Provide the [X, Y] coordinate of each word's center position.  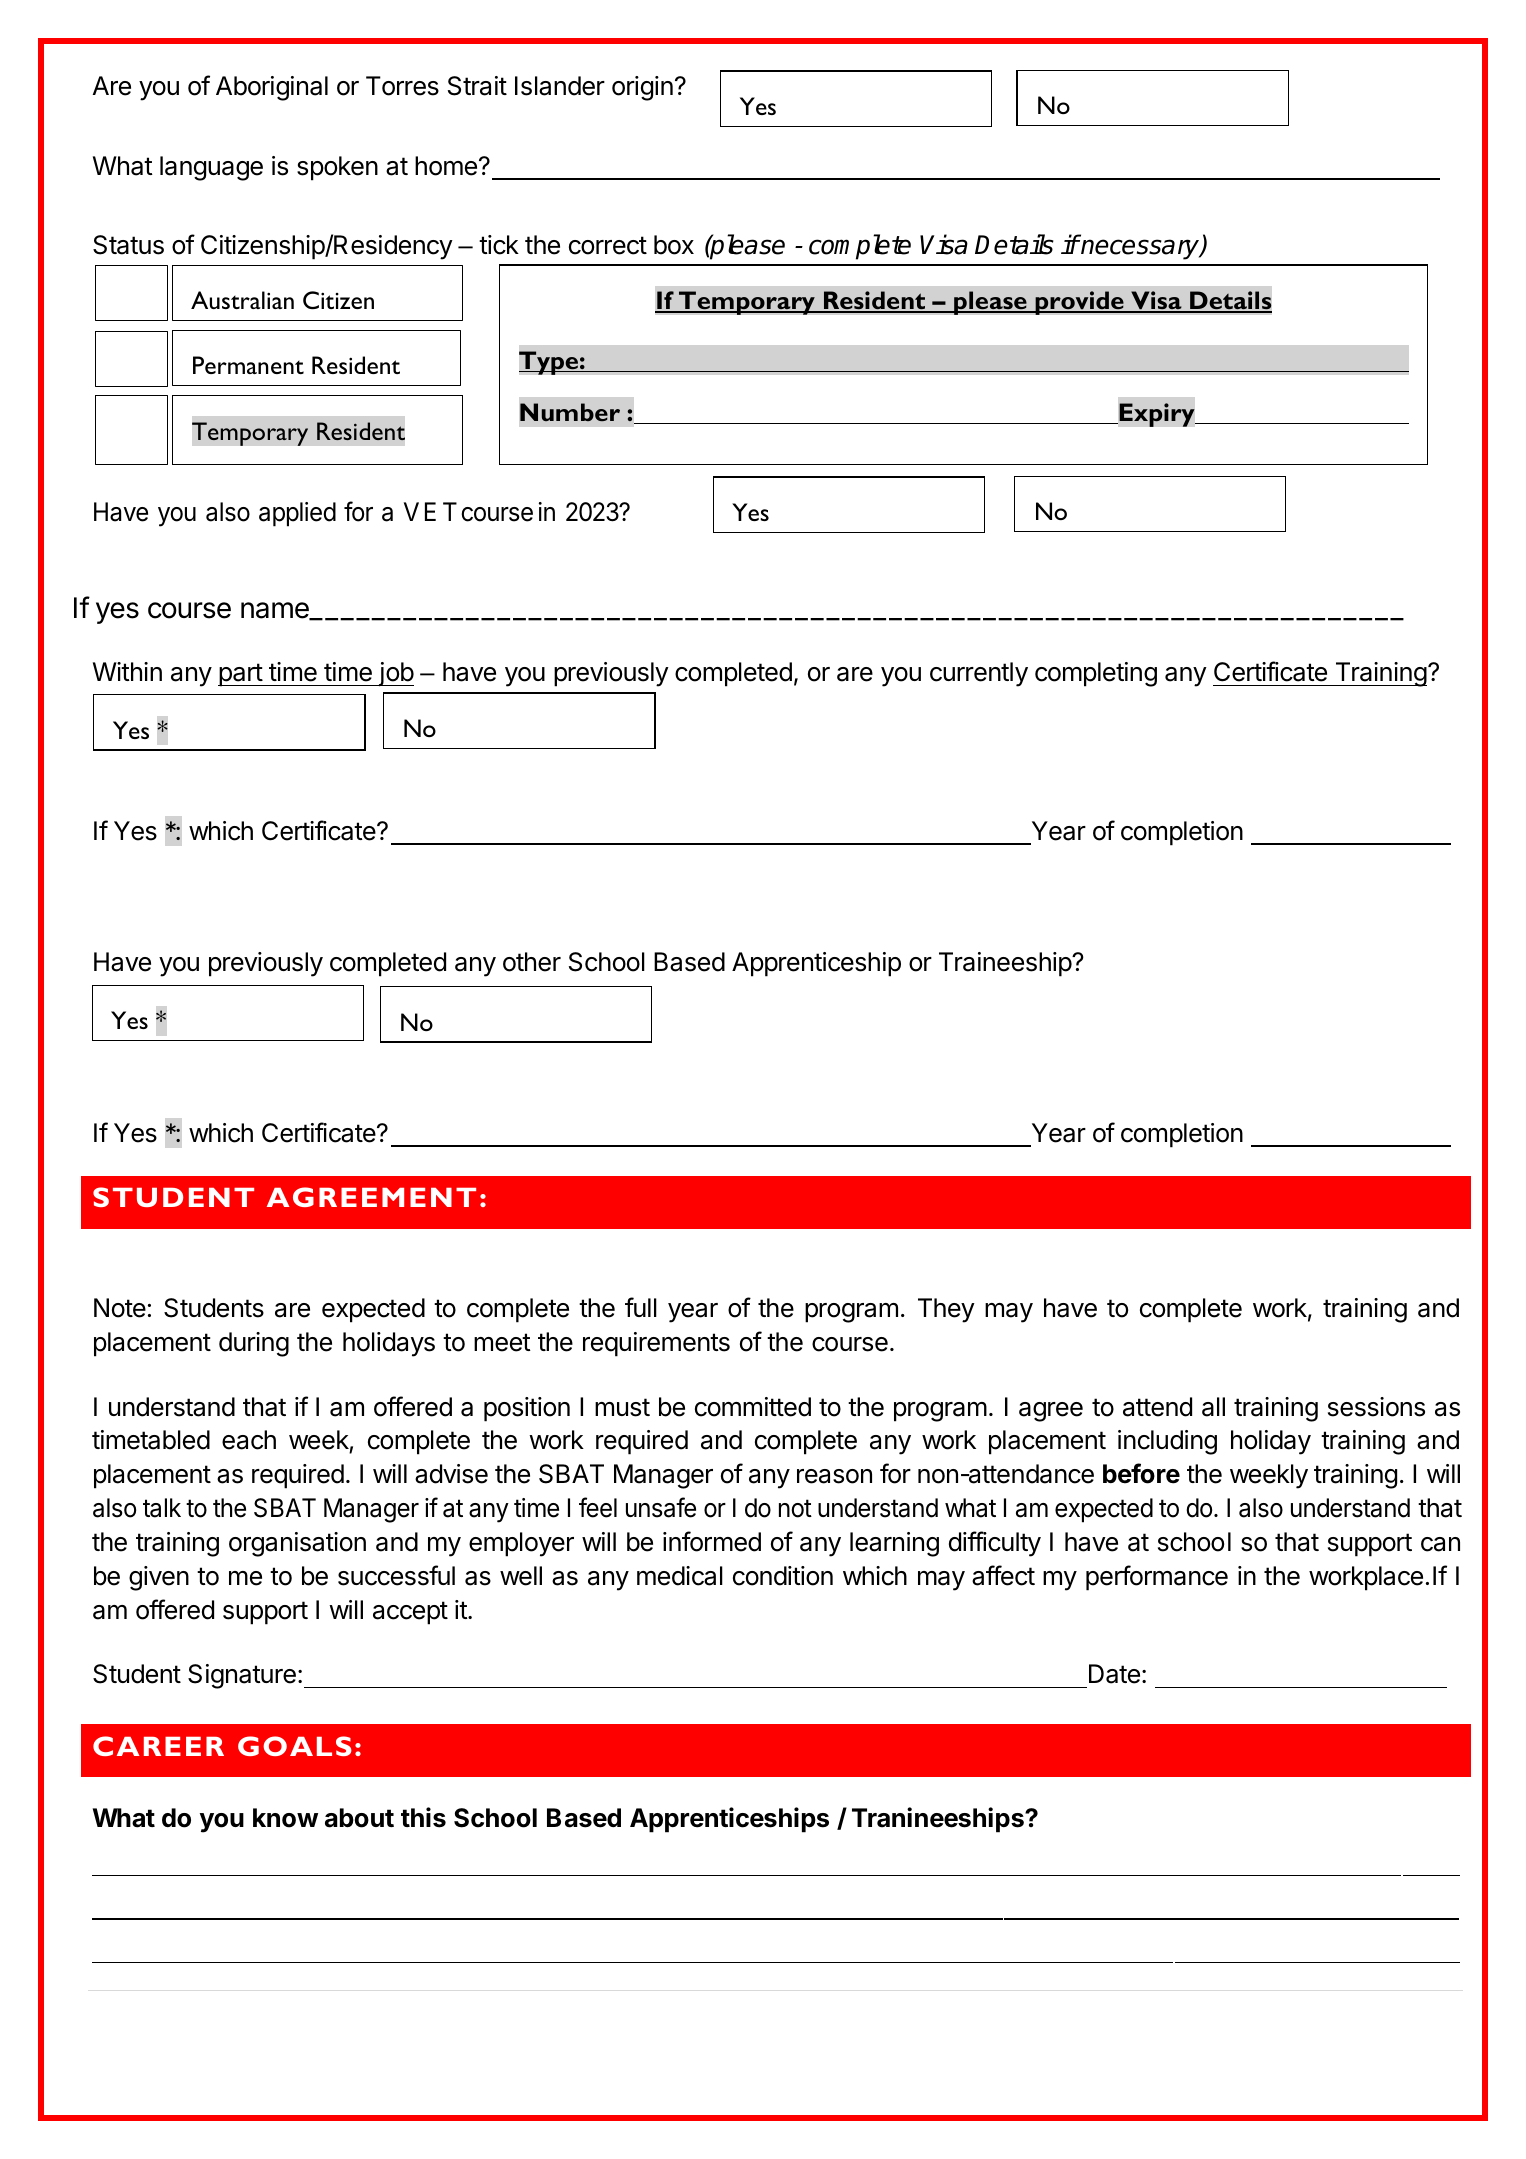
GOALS [295, 1746]
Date [1114, 1674]
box [674, 245]
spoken [337, 168]
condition [783, 1576]
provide [1079, 303]
